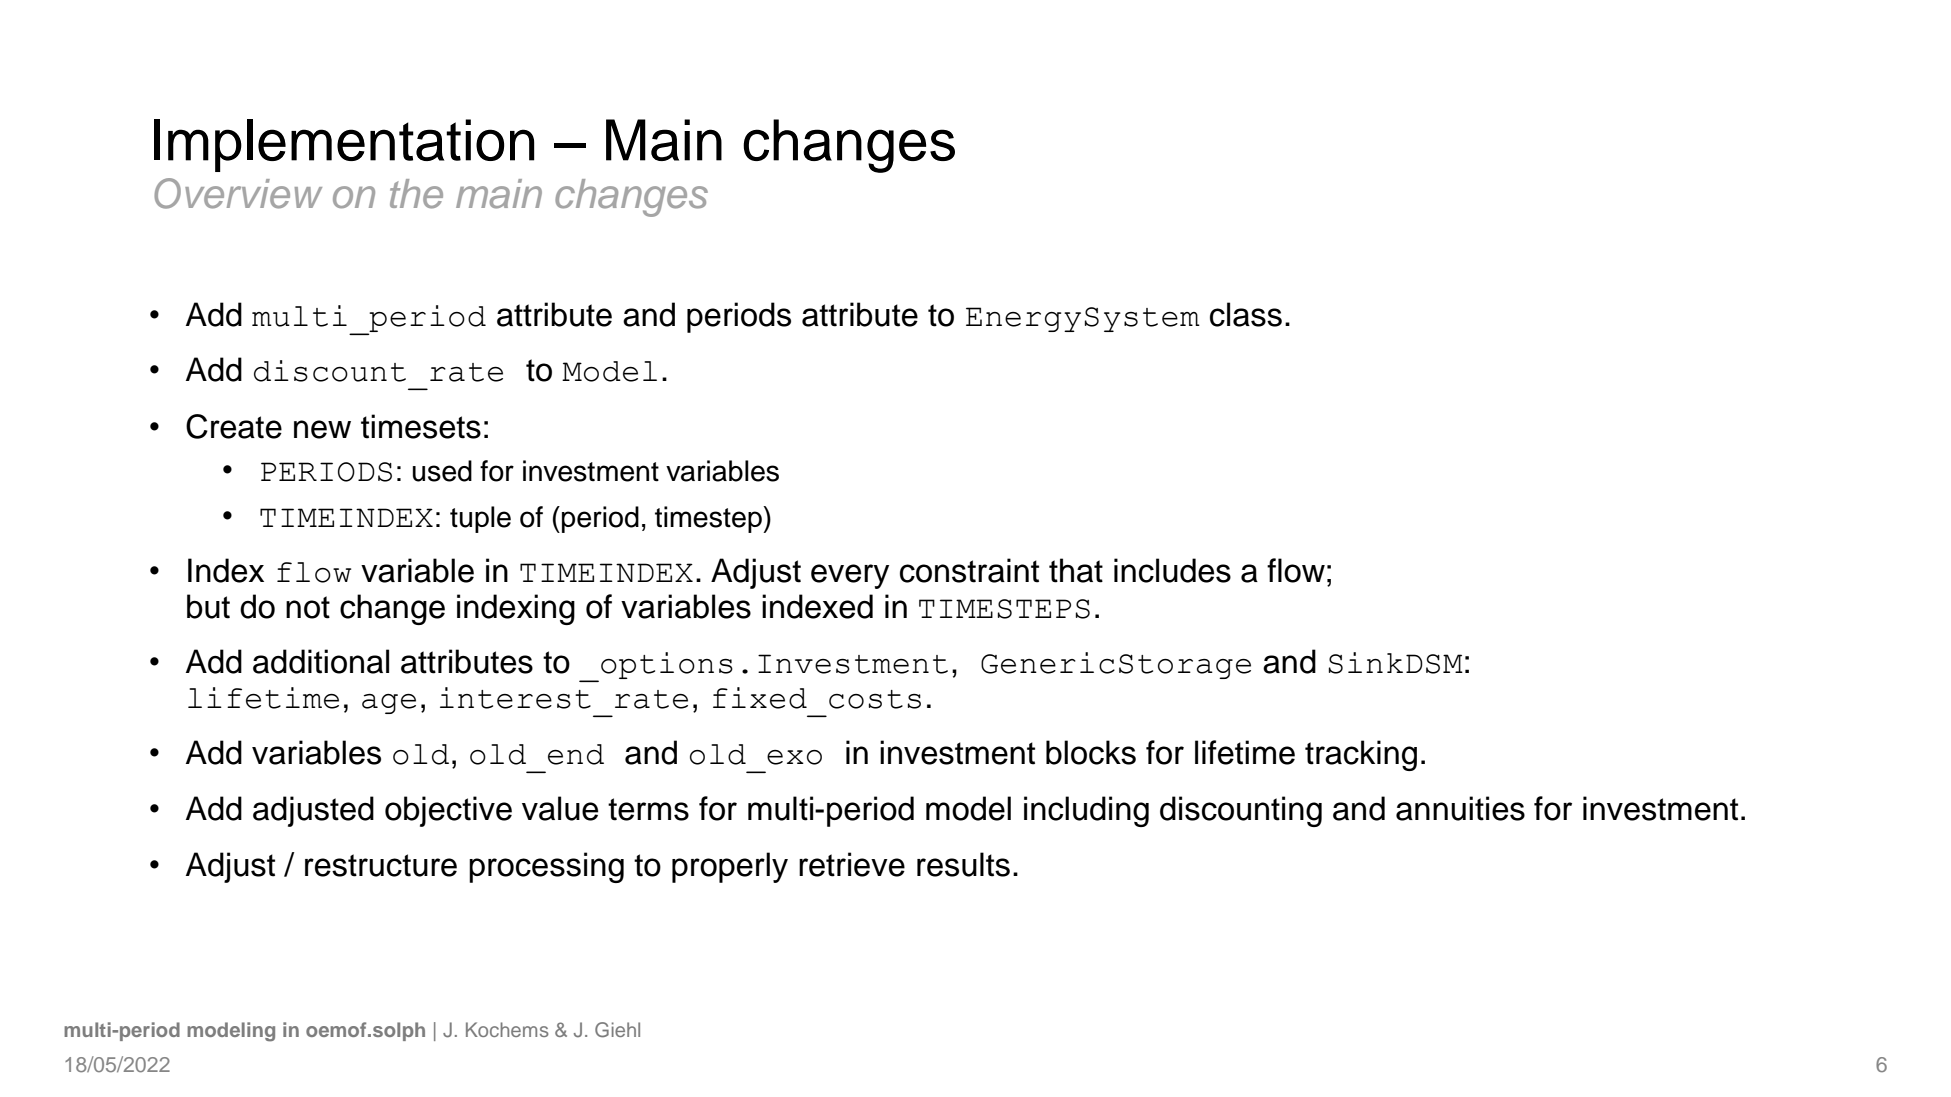  I want to click on Implementation, so click(344, 145).
